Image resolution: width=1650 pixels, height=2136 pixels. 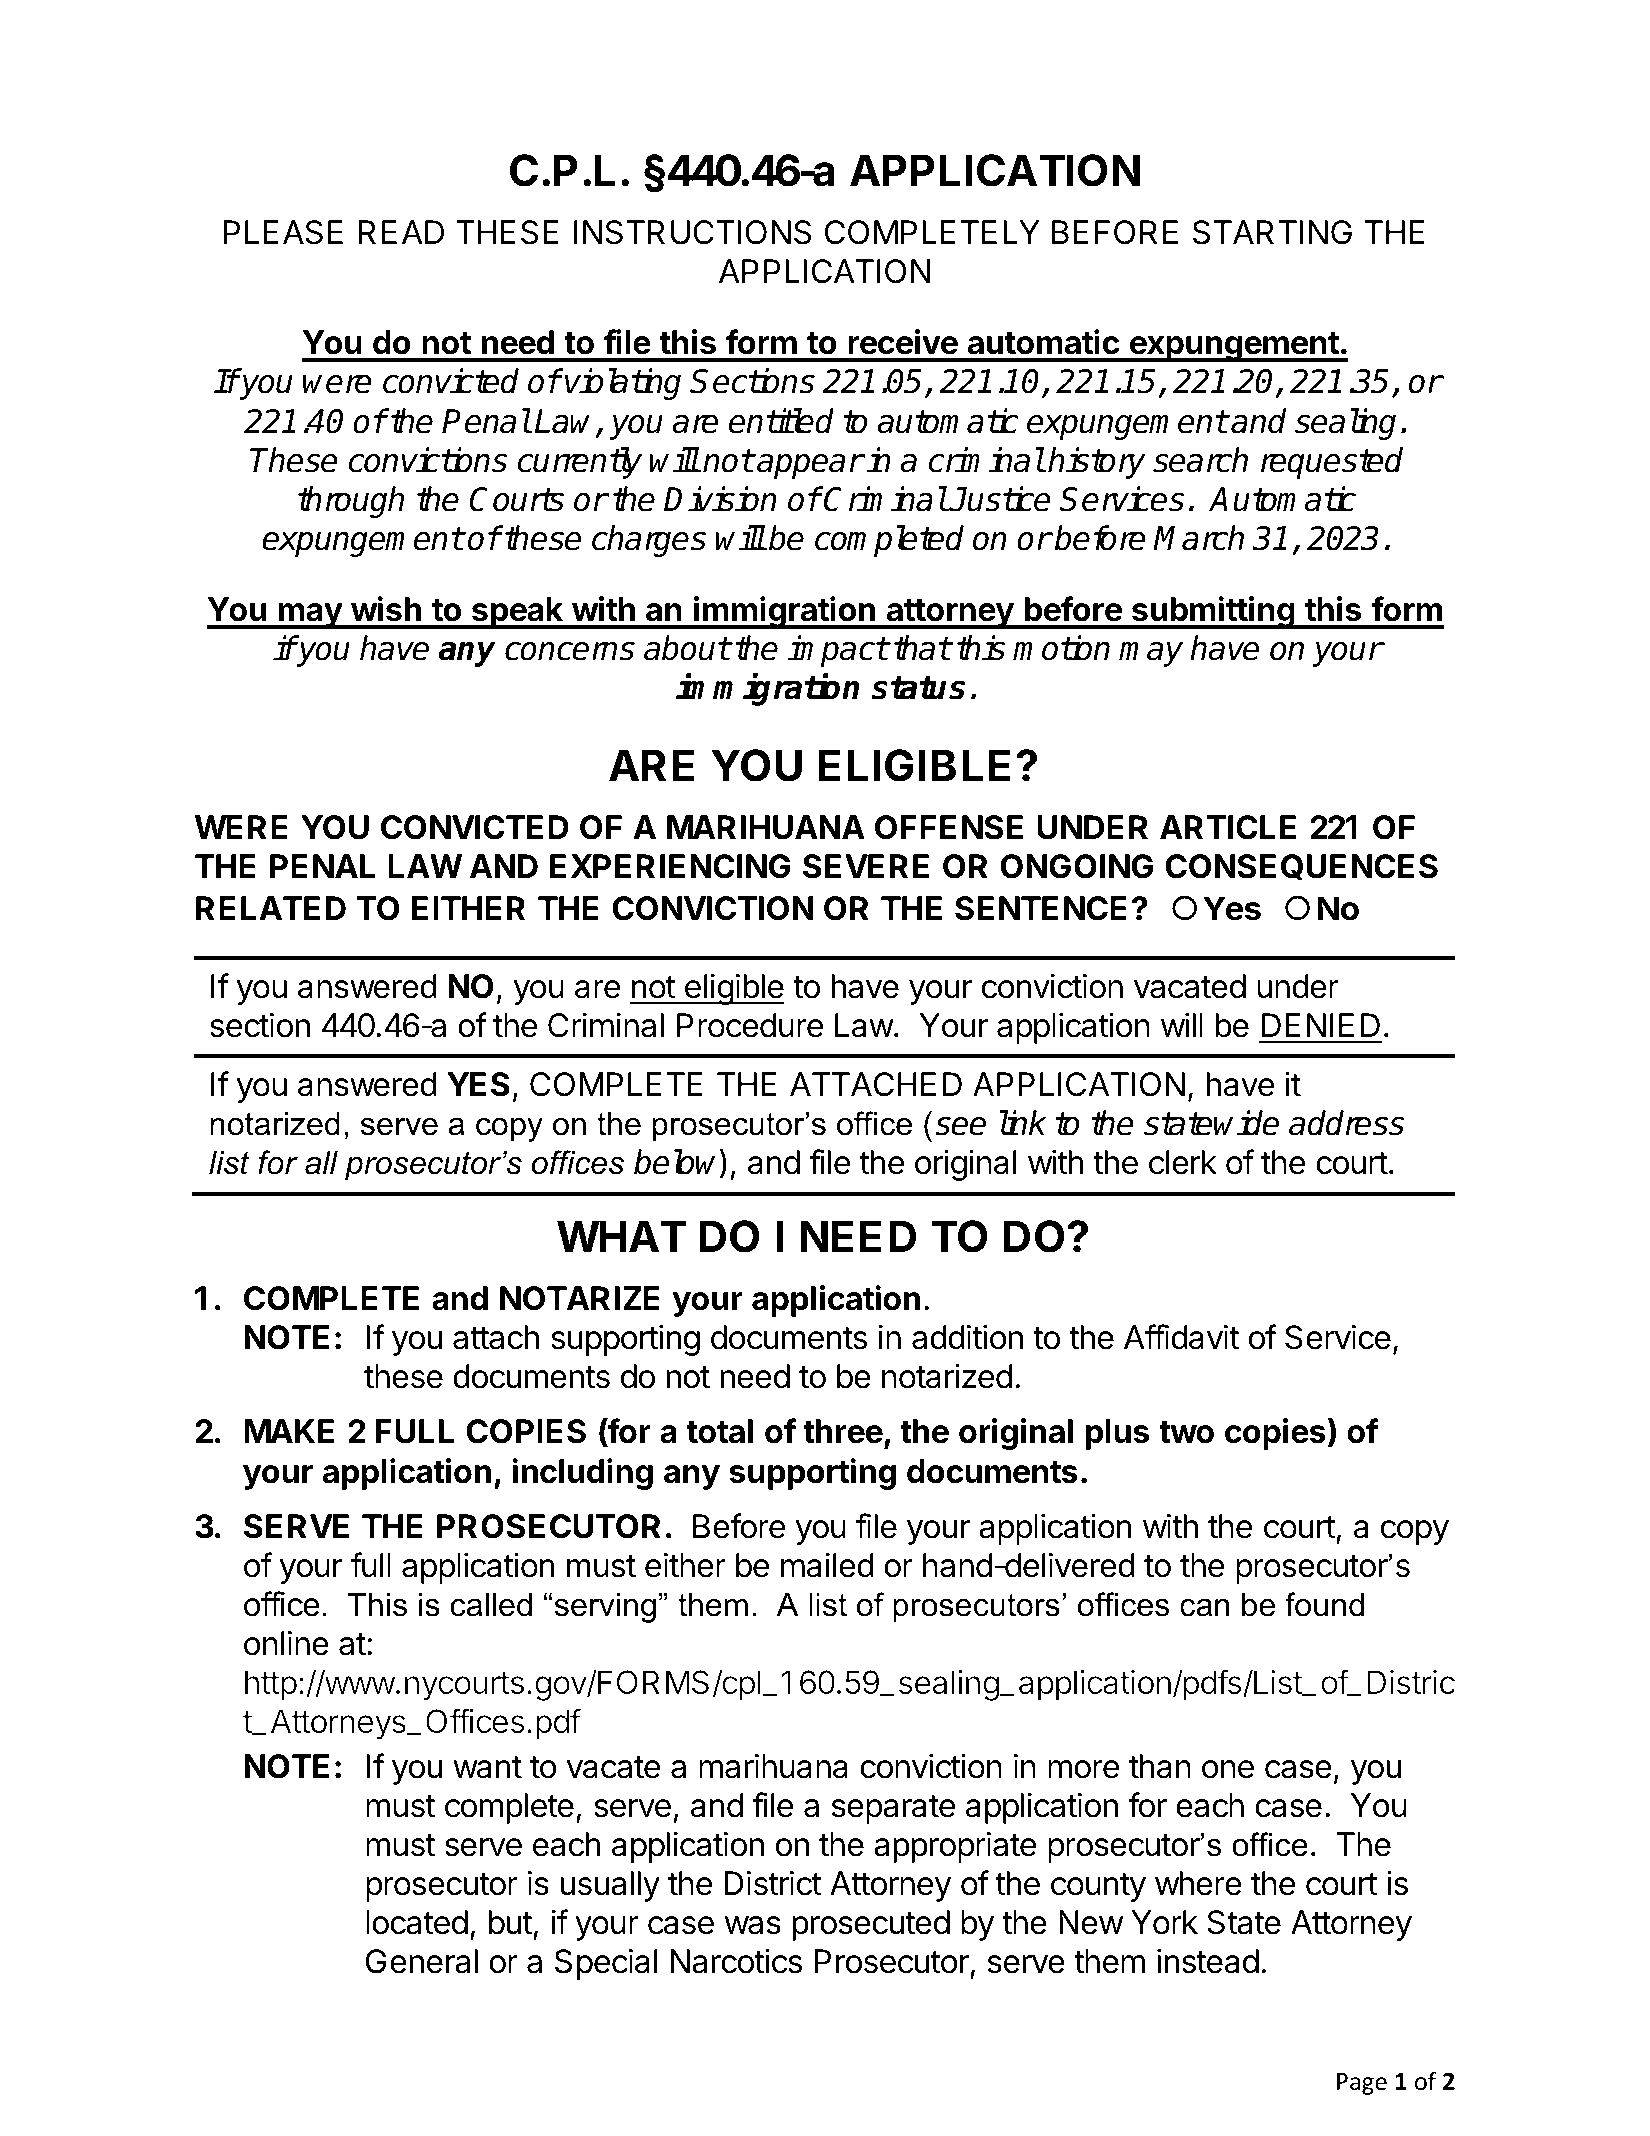 What do you see at coordinates (401, 232) in the screenshot?
I see `READ` at bounding box center [401, 232].
